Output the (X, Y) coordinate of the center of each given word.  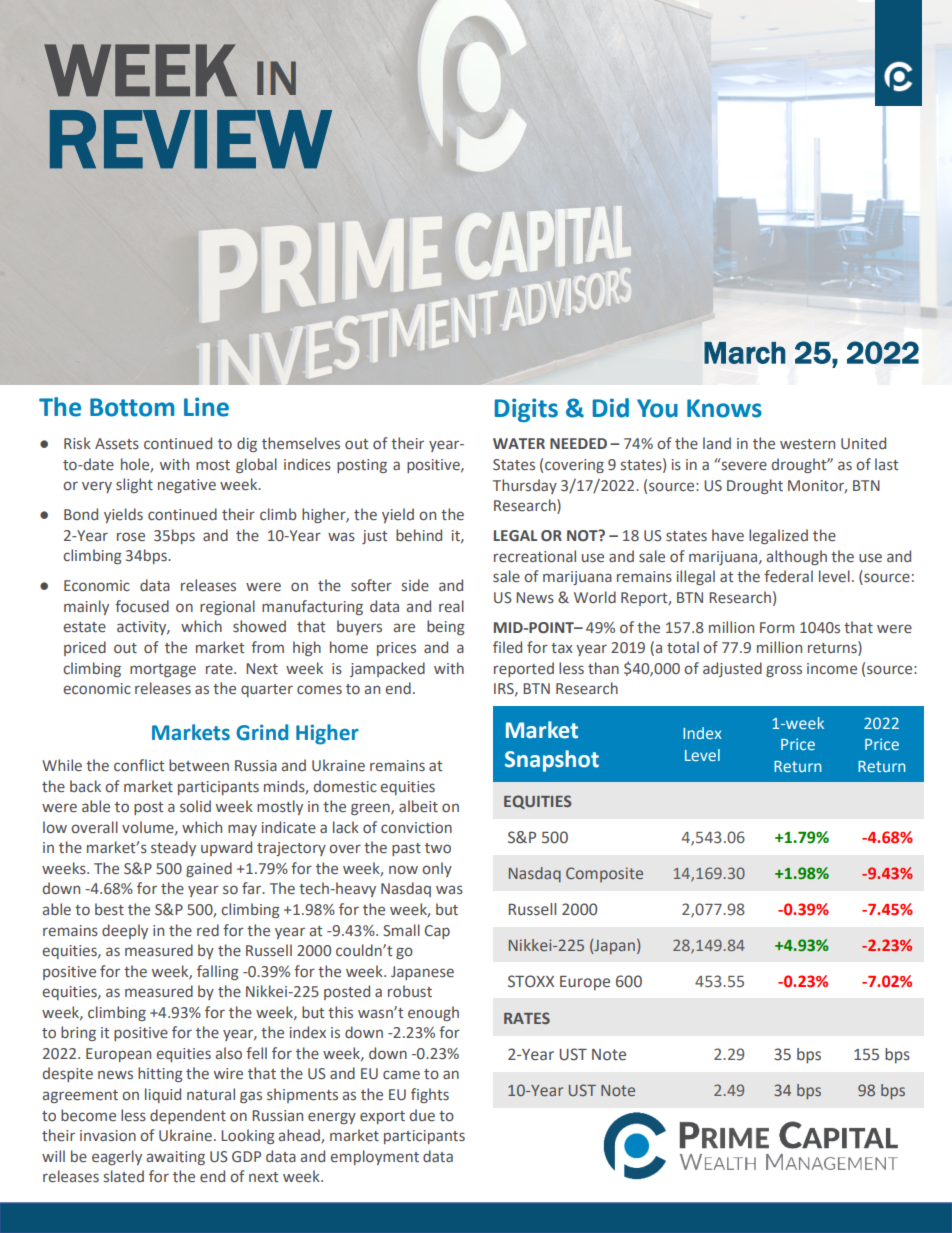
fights (430, 1095)
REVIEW (191, 139)
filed (507, 647)
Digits (526, 410)
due (422, 1115)
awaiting (175, 1158)
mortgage (163, 670)
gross (784, 671)
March (745, 353)
